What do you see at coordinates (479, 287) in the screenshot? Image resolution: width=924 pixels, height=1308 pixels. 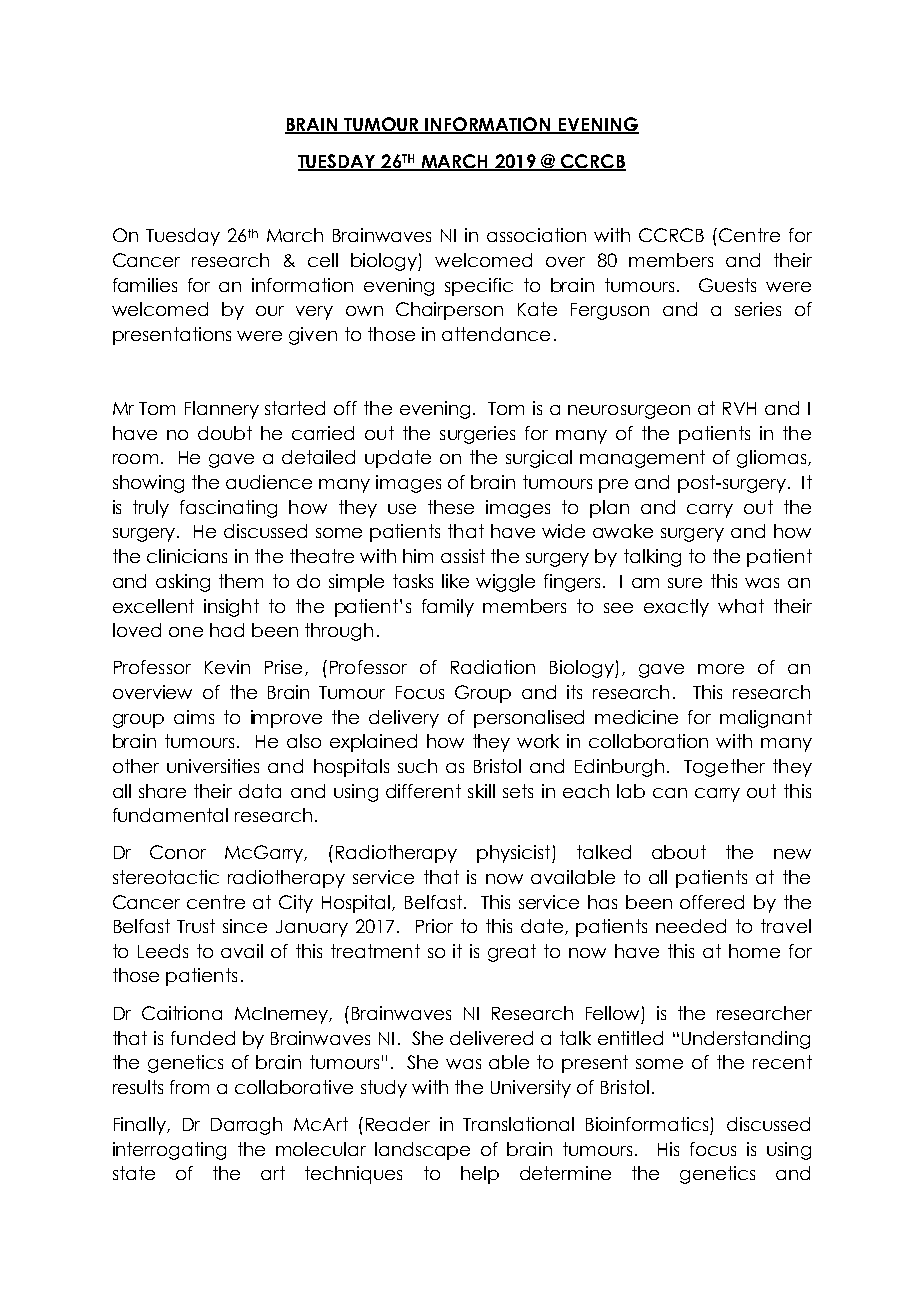 I see `specific` at bounding box center [479, 287].
